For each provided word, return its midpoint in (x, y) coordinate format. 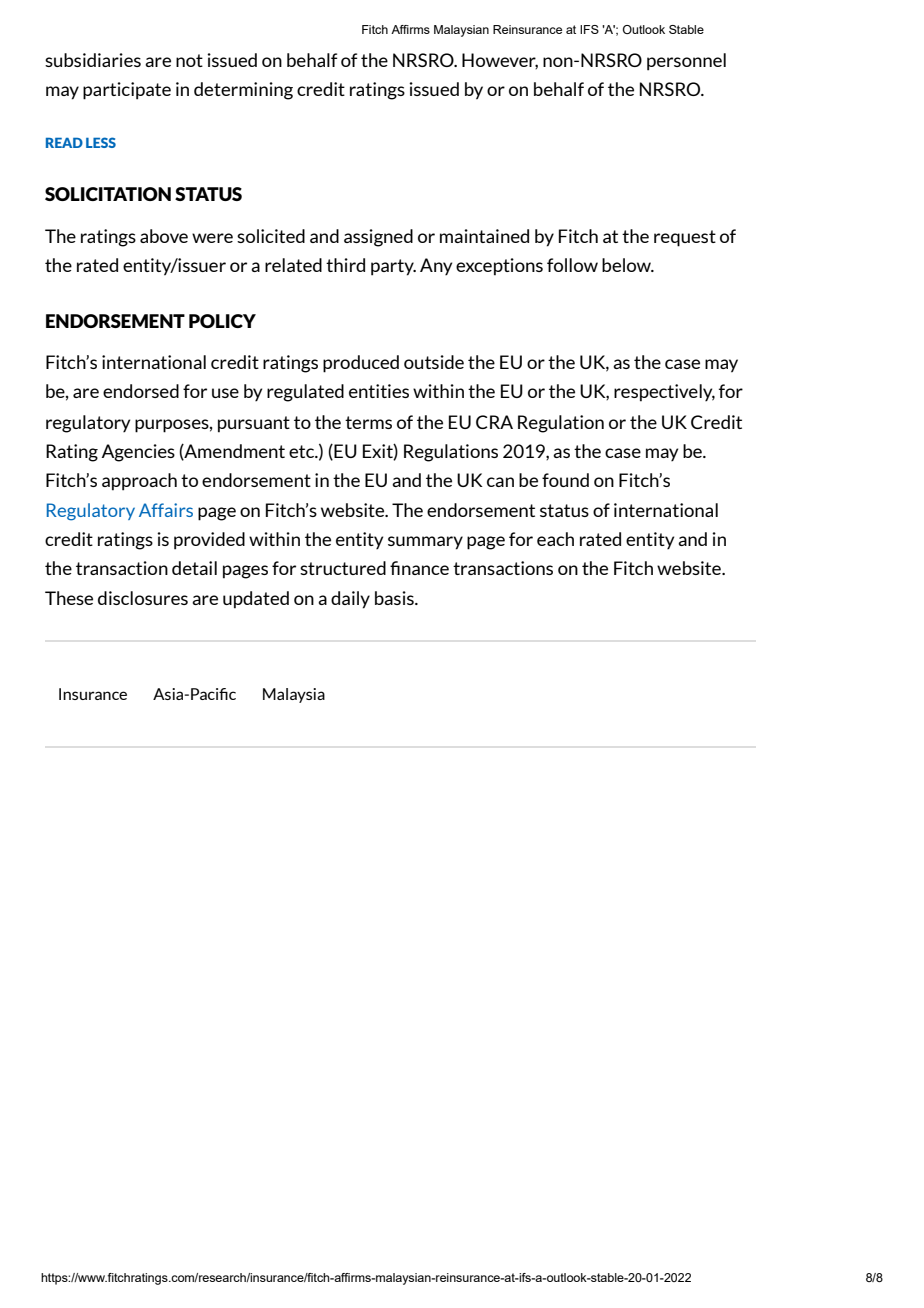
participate (127, 91)
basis (395, 598)
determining (243, 91)
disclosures (143, 598)
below (628, 265)
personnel (686, 62)
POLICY (222, 321)
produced (361, 364)
